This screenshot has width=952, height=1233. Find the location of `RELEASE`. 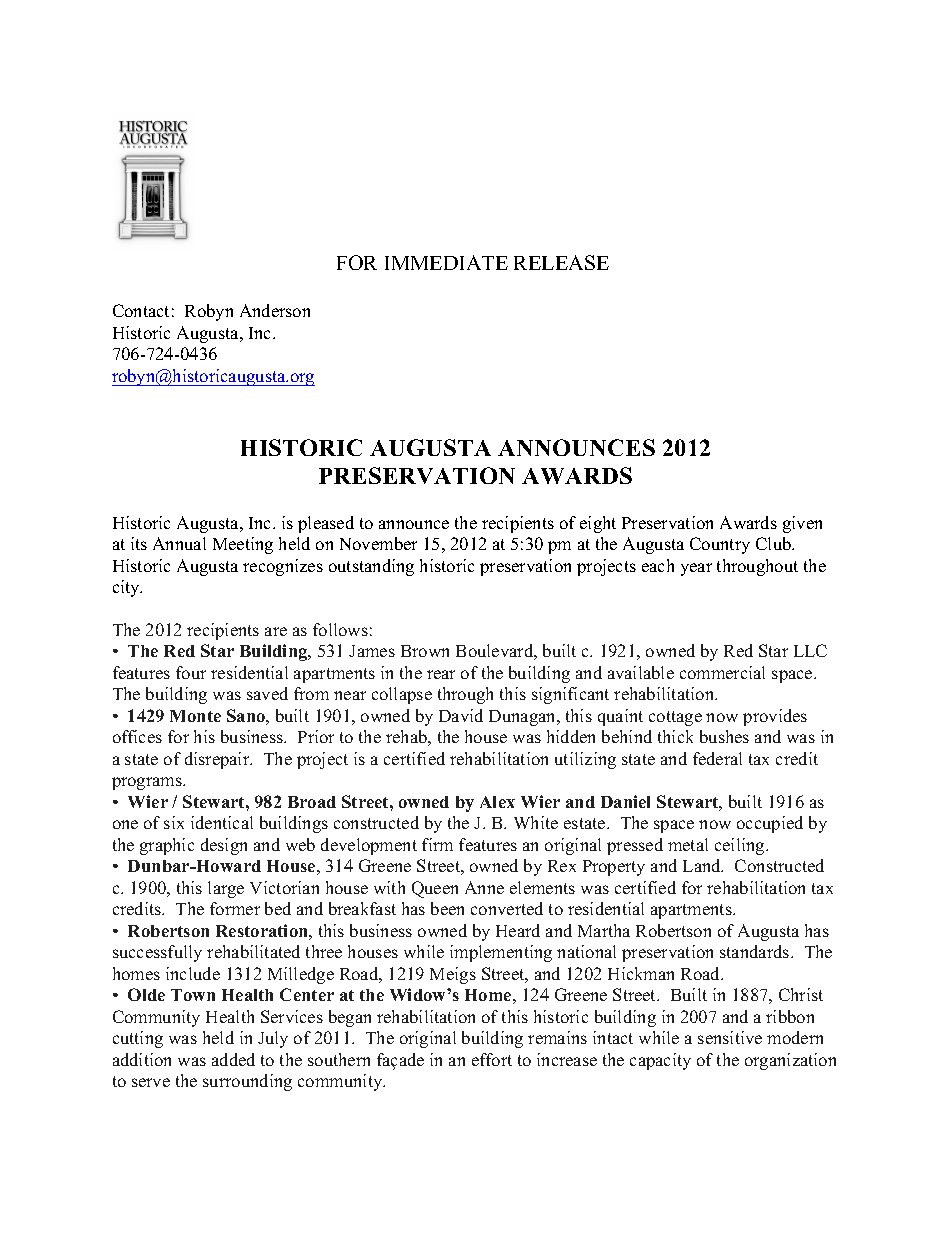

RELEASE is located at coordinates (561, 262).
